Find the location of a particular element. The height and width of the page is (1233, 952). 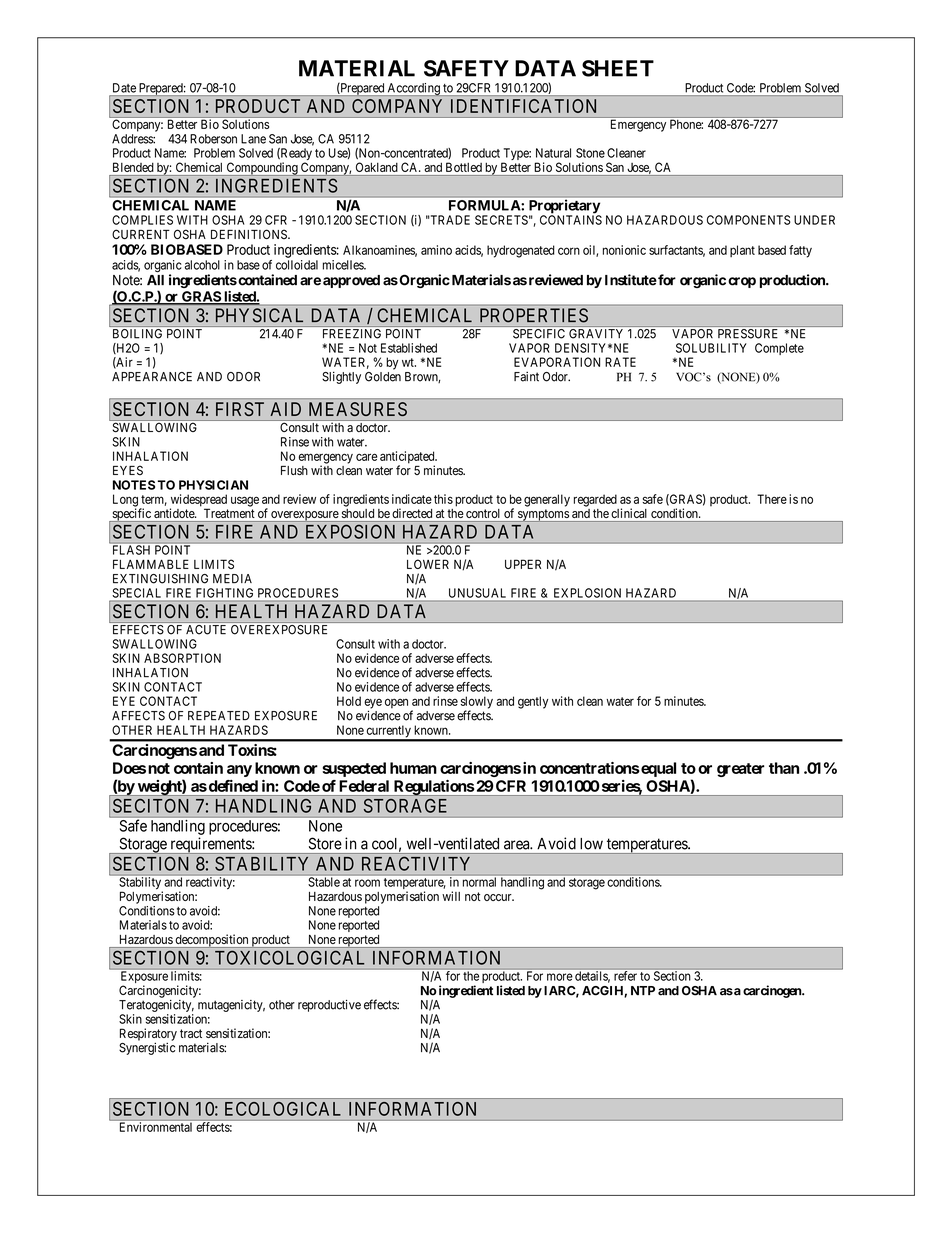

IDENTIFICATION is located at coordinates (523, 106).
